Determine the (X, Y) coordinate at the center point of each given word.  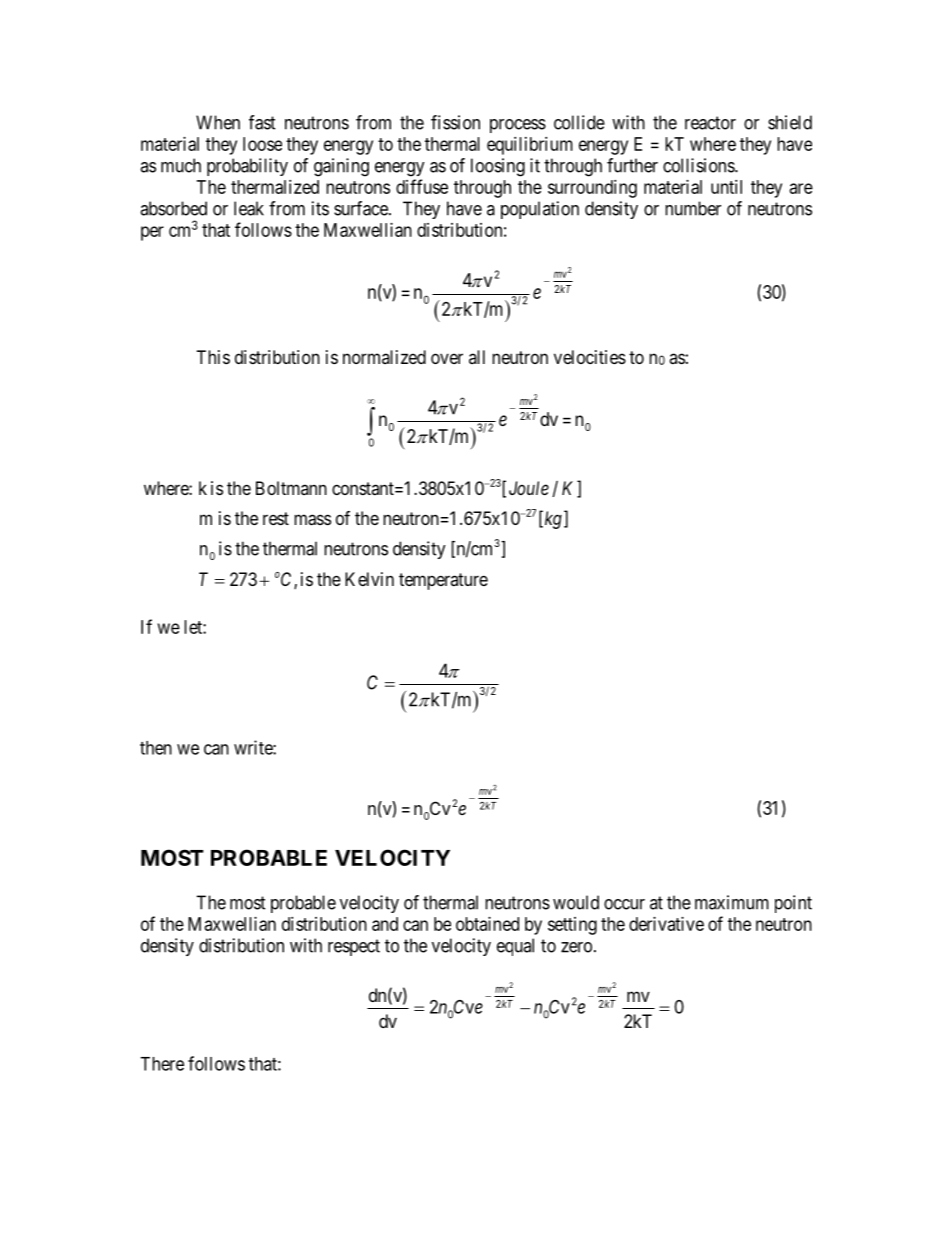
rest (276, 518)
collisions (699, 165)
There (162, 1064)
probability (247, 167)
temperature (443, 581)
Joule (529, 488)
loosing (498, 167)
